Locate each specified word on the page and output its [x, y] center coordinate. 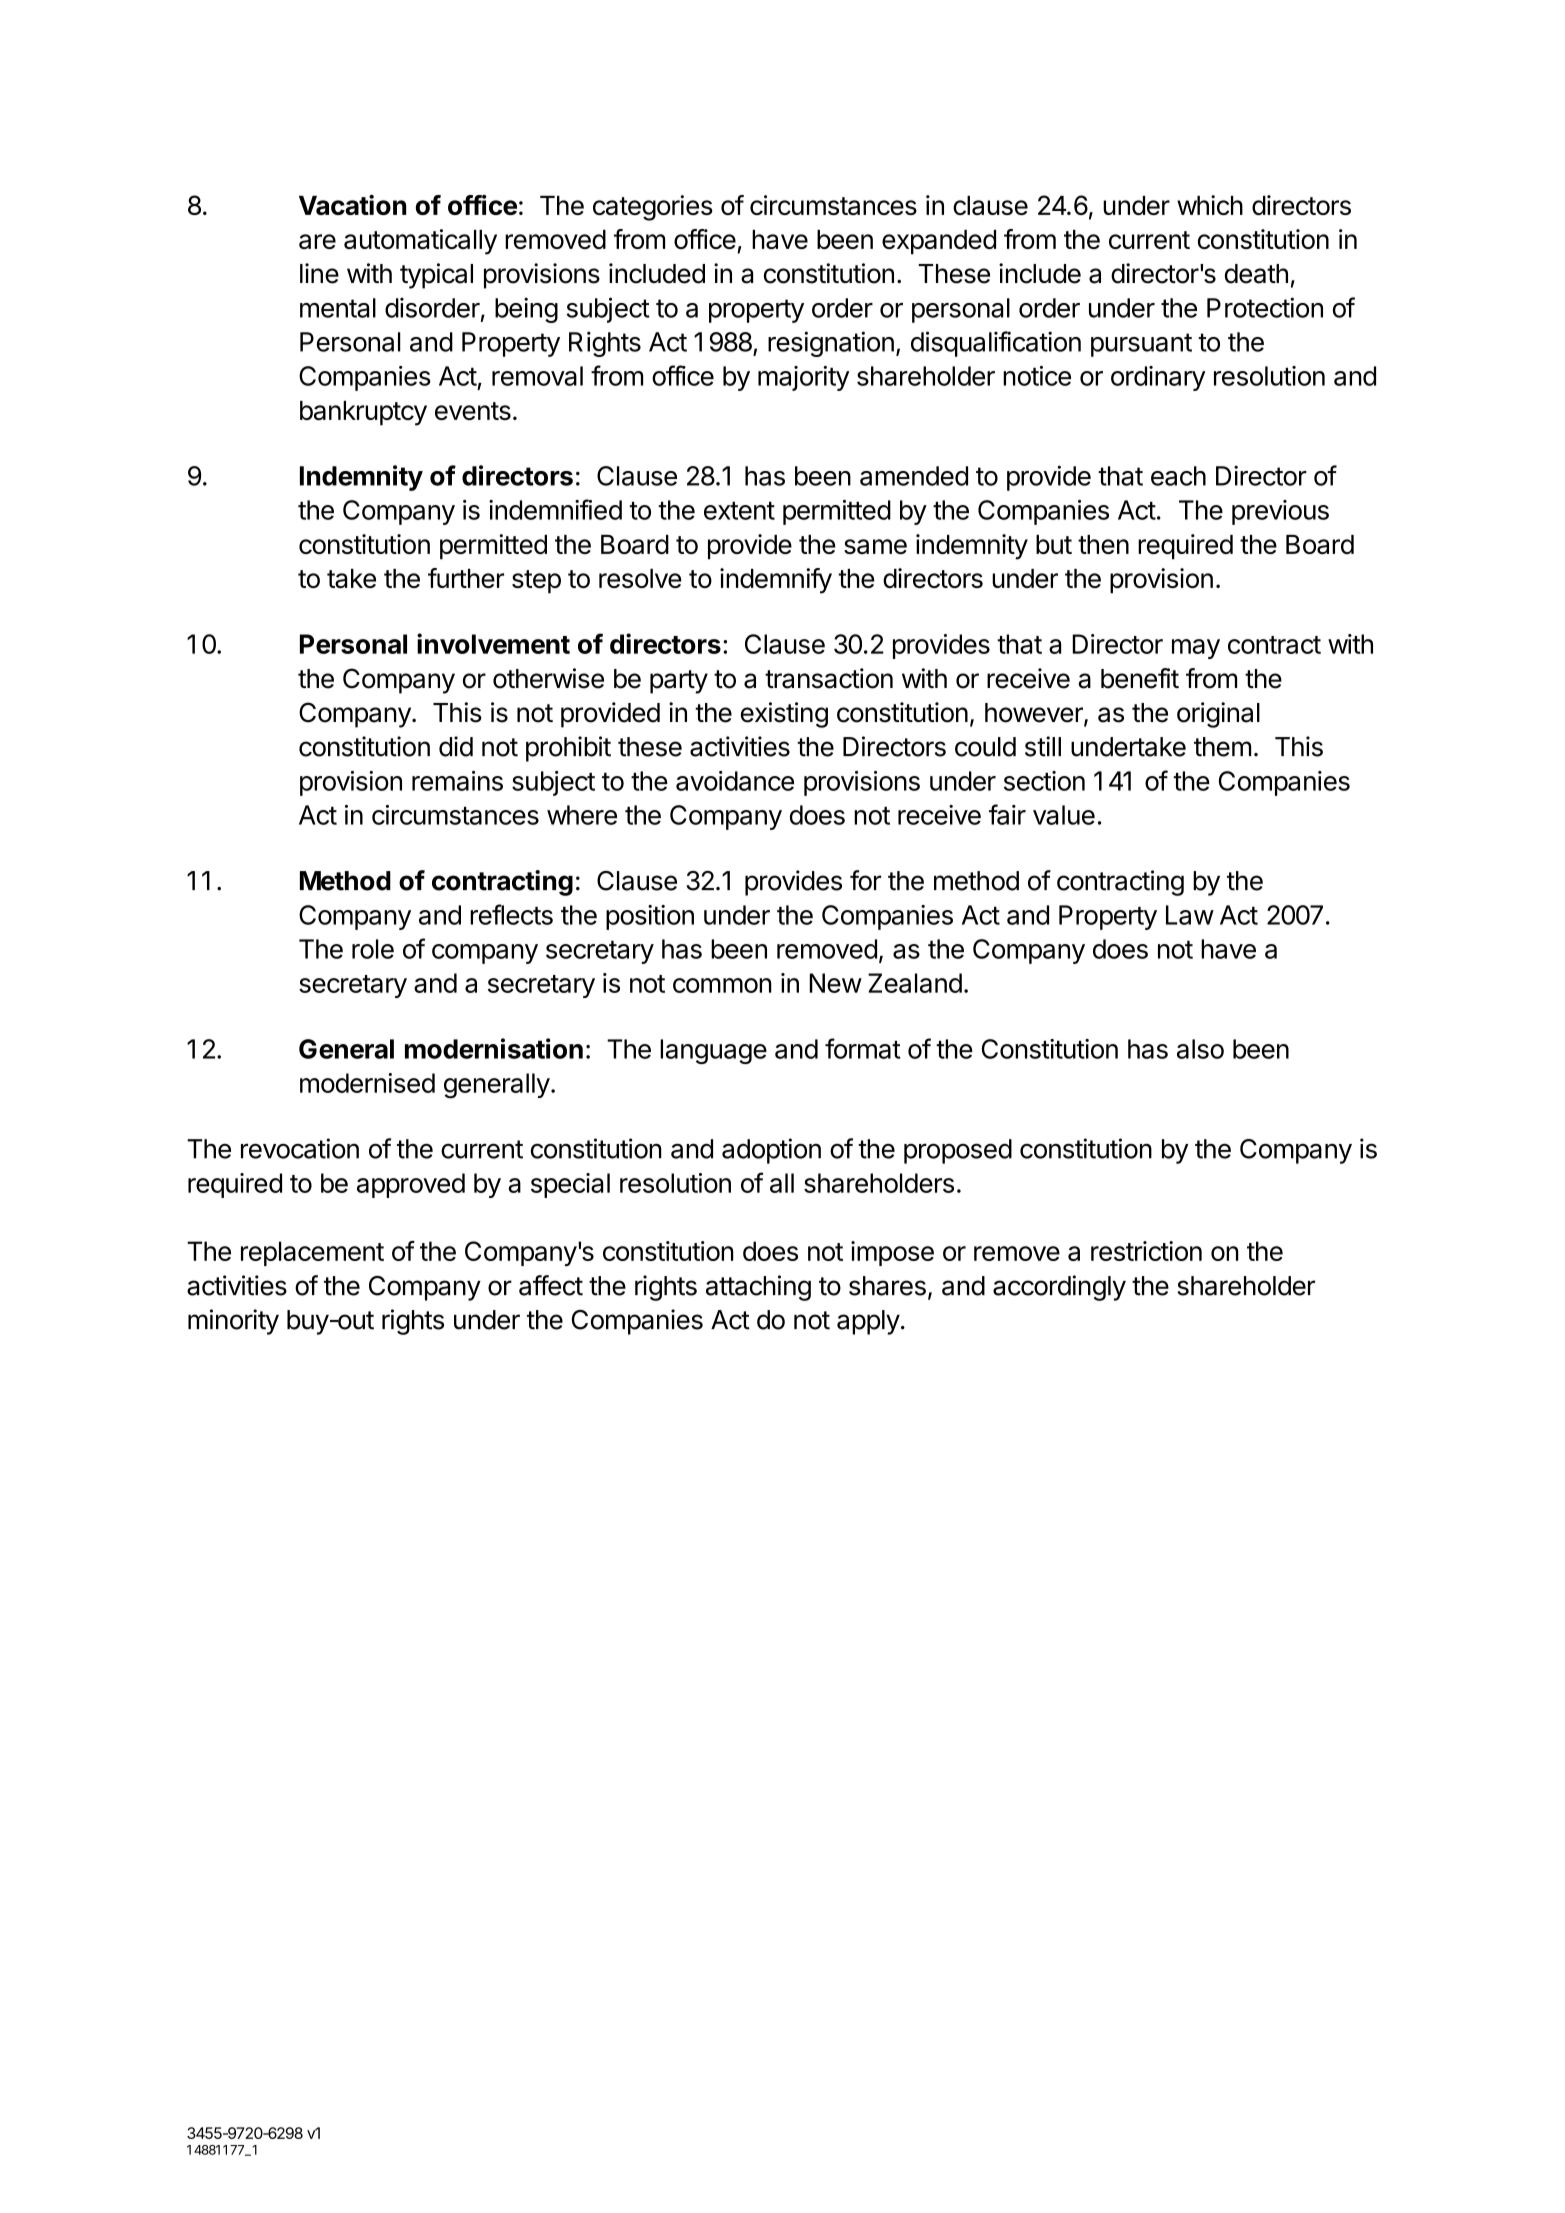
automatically [420, 242]
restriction [1146, 1251]
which [1210, 205]
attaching [758, 1288]
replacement [312, 1253]
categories [653, 208]
